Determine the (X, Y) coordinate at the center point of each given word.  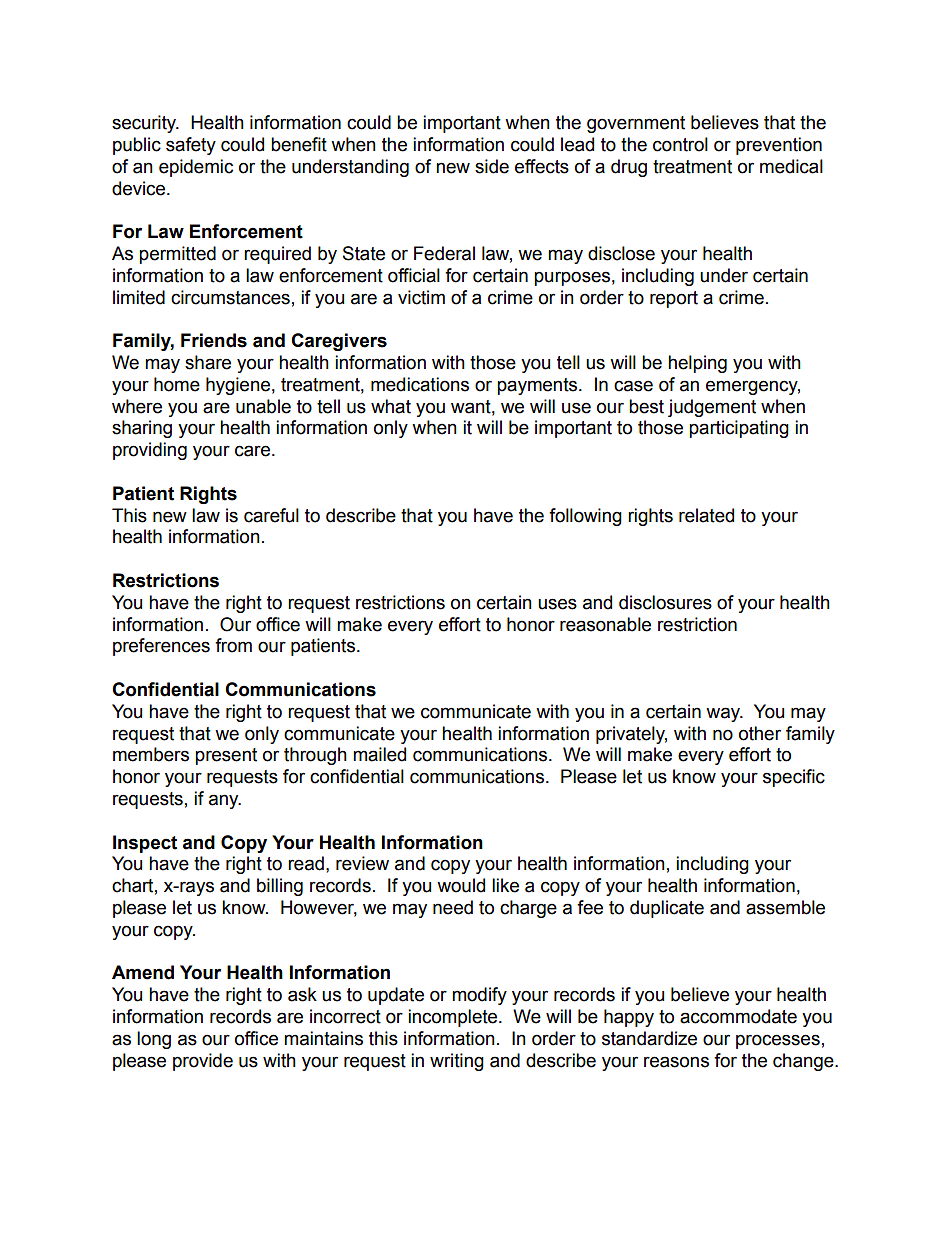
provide (203, 1062)
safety (191, 146)
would (461, 885)
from (233, 645)
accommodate (738, 1016)
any (225, 801)
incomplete (454, 1018)
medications (420, 384)
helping (697, 364)
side (492, 166)
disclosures (665, 602)
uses (557, 604)
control (680, 144)
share (208, 362)
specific (794, 778)
